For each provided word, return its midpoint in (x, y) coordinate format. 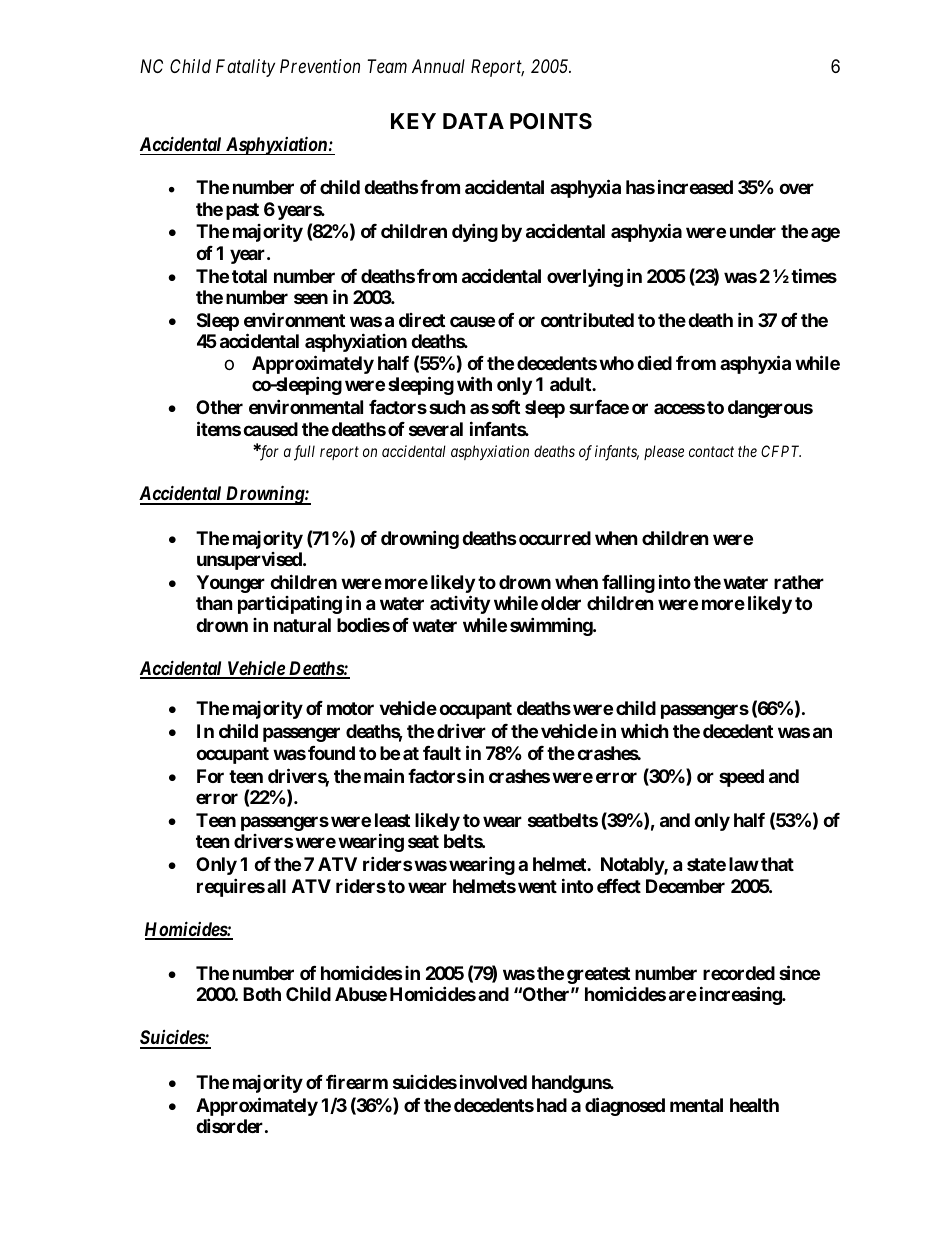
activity (460, 604)
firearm (357, 1081)
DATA (473, 121)
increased (695, 186)
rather (799, 582)
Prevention (320, 66)
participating (290, 604)
